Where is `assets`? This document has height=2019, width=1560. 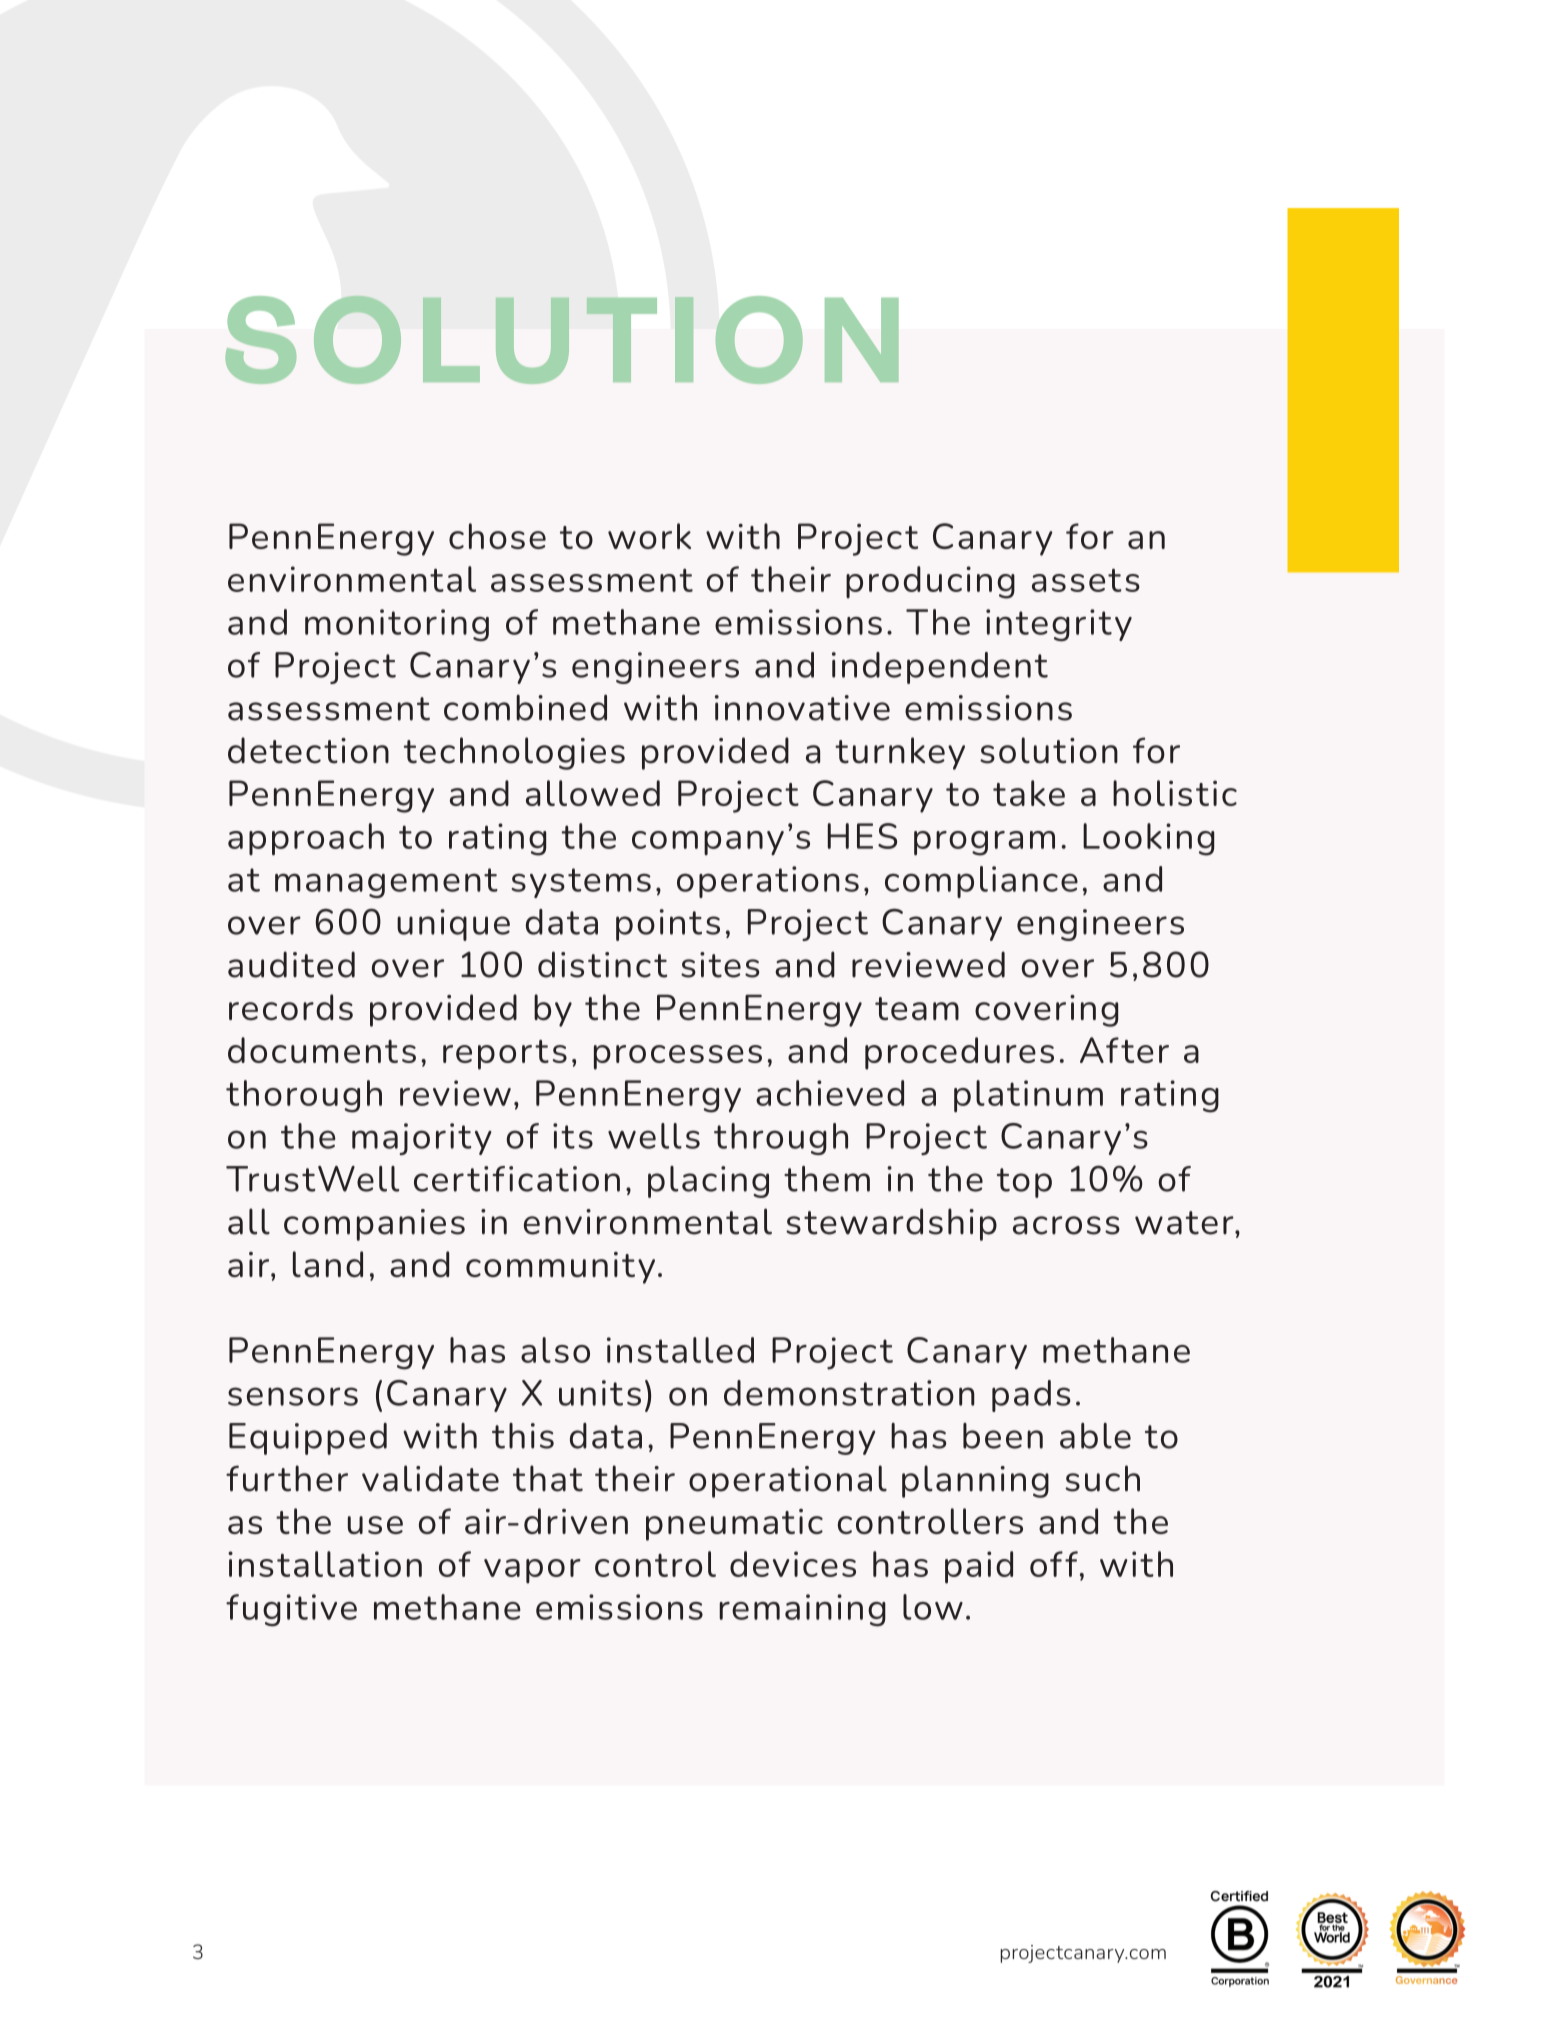 assets is located at coordinates (1086, 580).
